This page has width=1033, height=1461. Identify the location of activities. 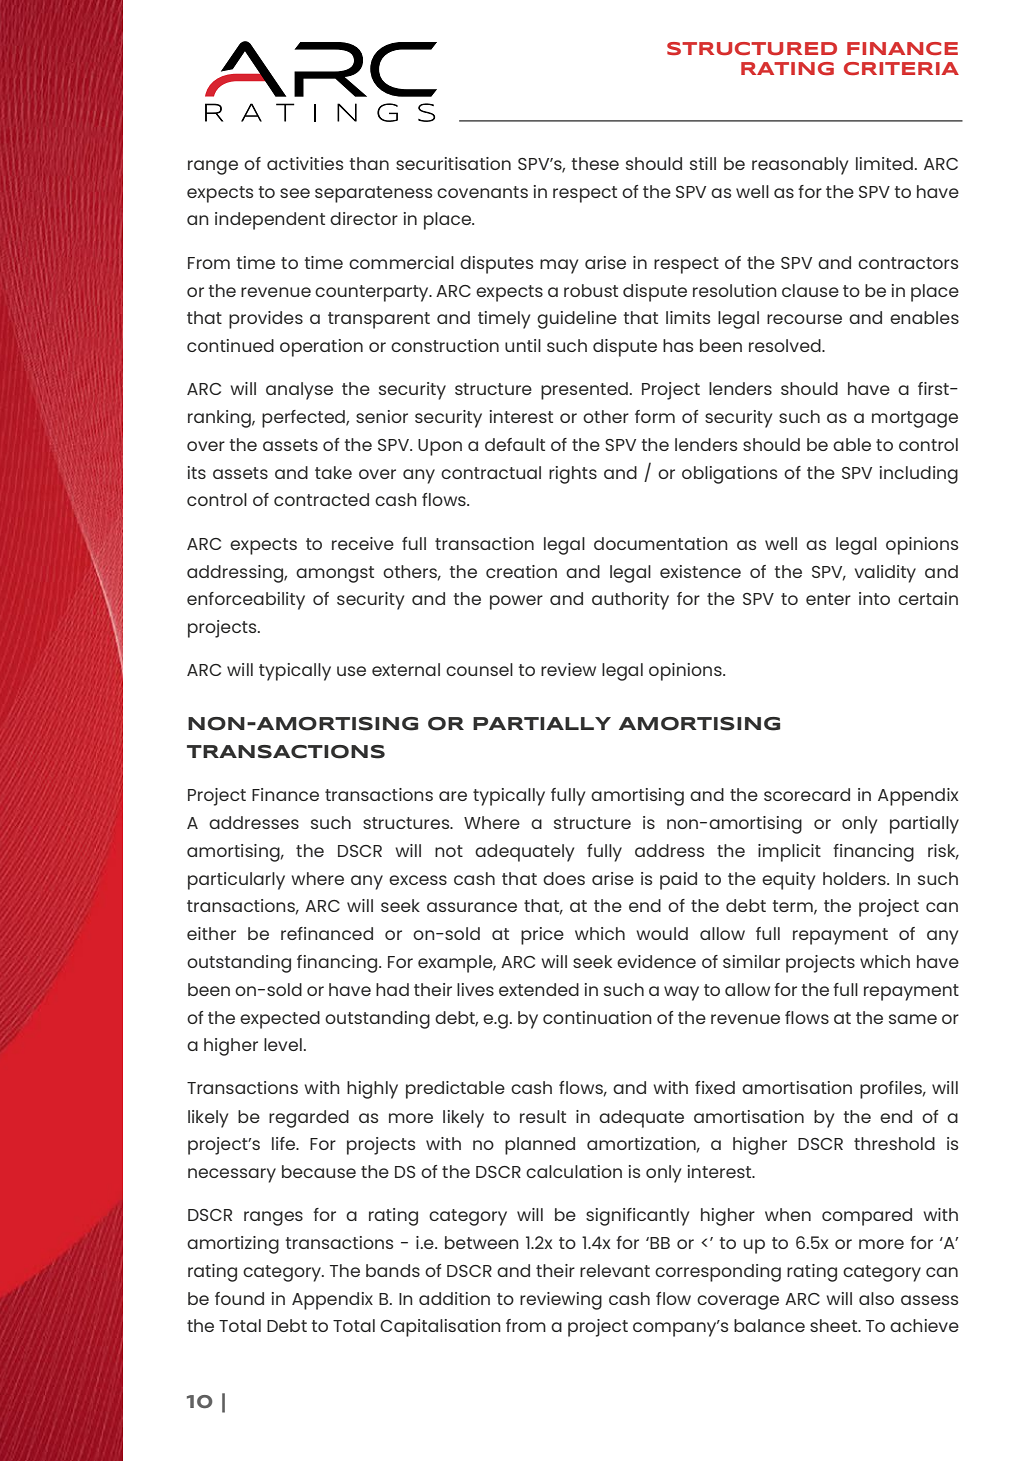
(305, 163).
